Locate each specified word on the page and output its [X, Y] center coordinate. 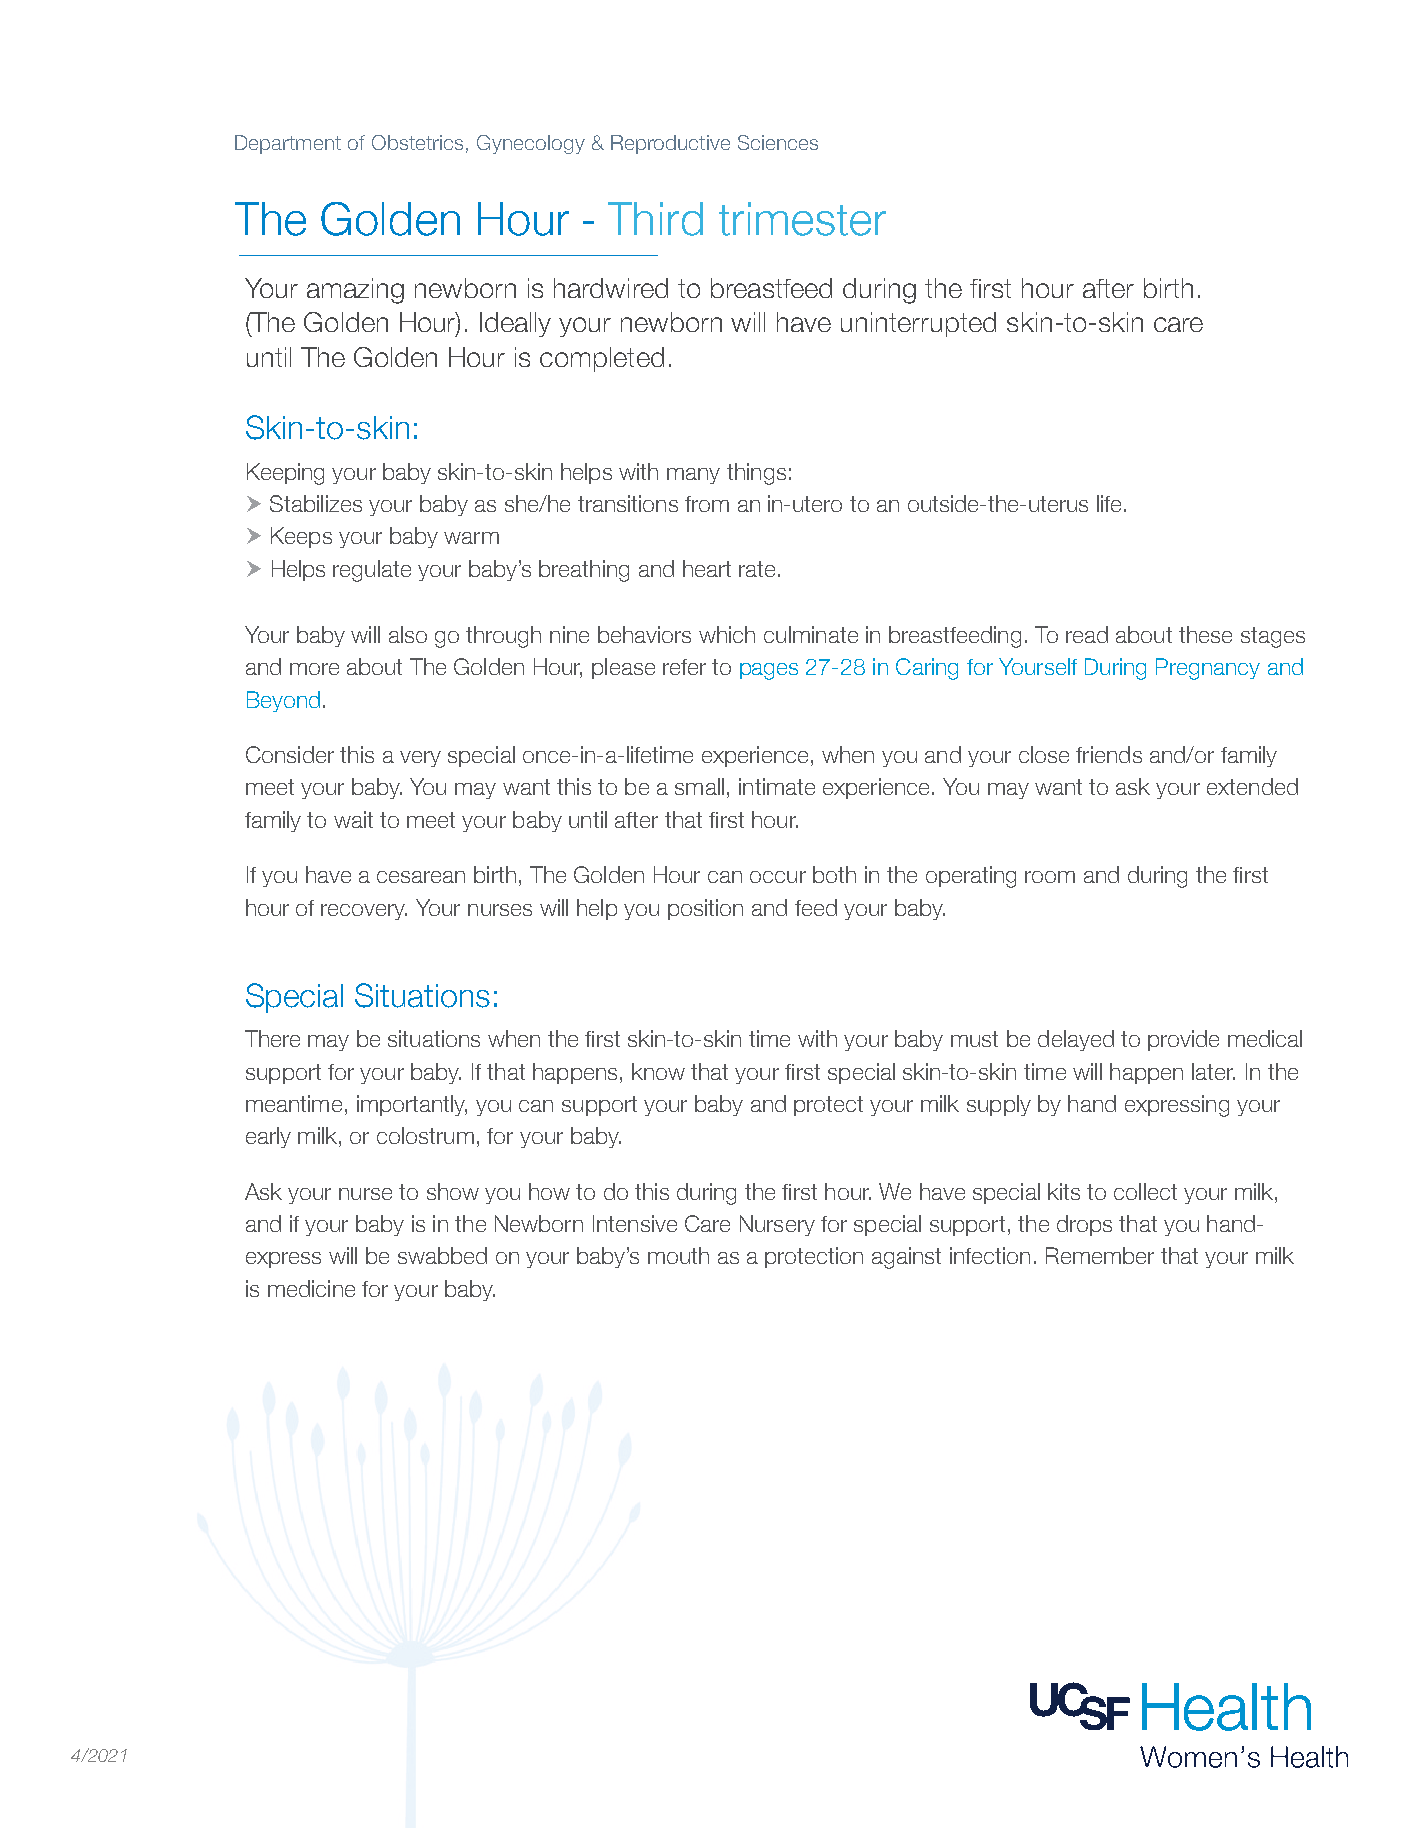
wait [353, 819]
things [756, 474]
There [272, 1038]
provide [1183, 1040]
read [1087, 634]
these [1205, 634]
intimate [777, 786]
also [408, 634]
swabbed [442, 1255]
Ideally [515, 324]
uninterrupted [918, 324]
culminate [811, 634]
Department [288, 144]
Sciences [778, 142]
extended [1252, 786]
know [658, 1071]
